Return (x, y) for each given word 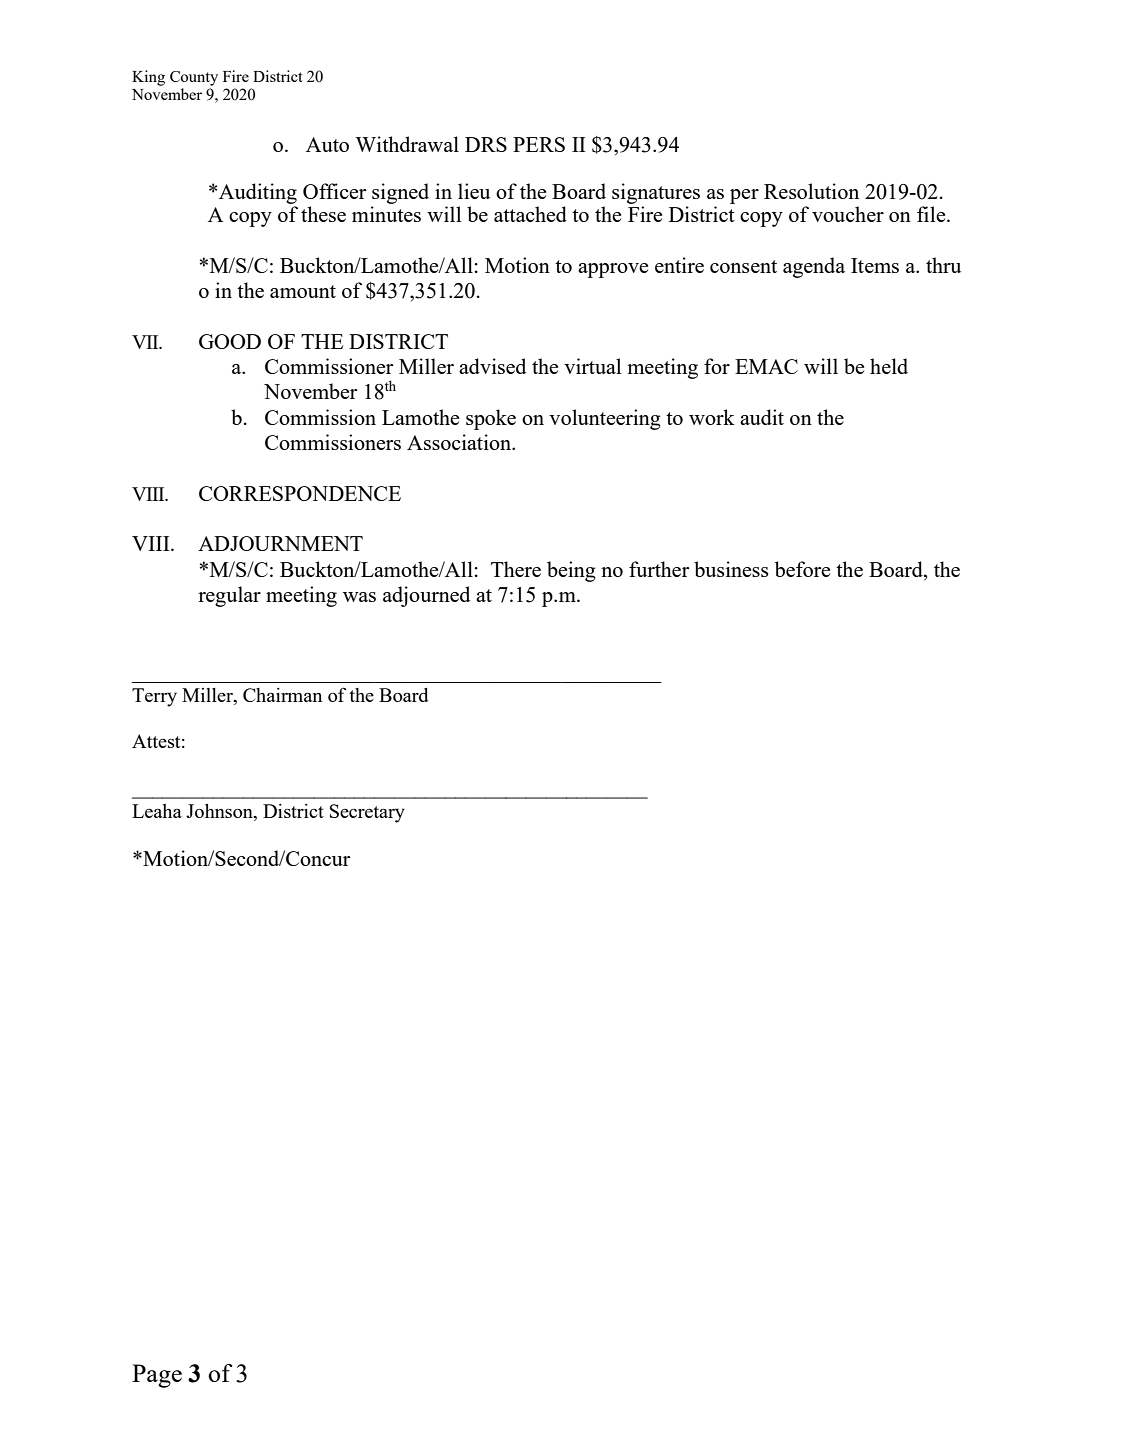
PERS (539, 144)
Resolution (811, 191)
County (194, 78)
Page (157, 1376)
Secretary (367, 813)
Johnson (220, 811)
